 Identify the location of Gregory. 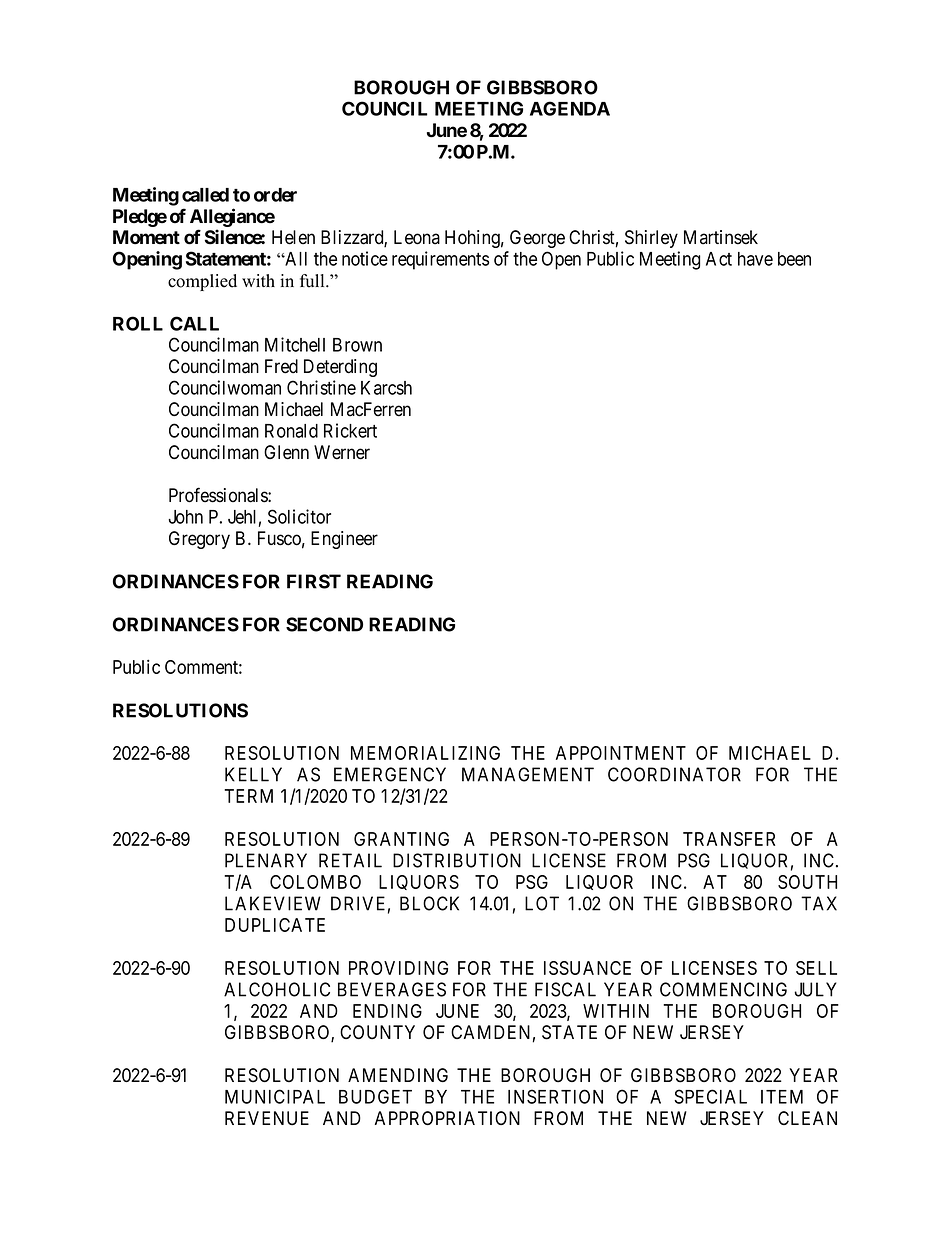
(199, 540).
